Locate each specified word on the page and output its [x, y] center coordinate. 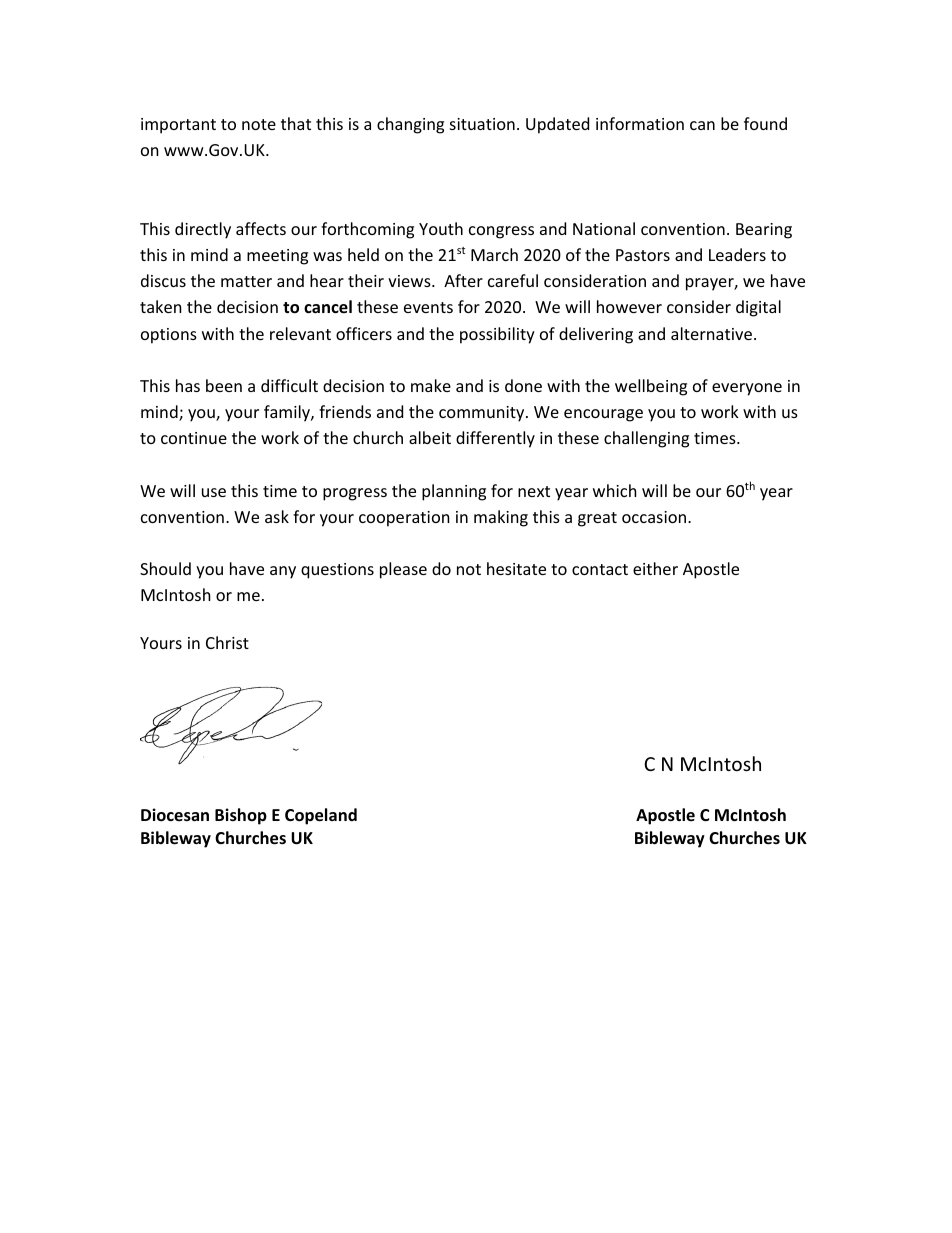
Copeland [321, 816]
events [428, 307]
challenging [646, 439]
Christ [227, 642]
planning [454, 492]
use [214, 492]
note [259, 124]
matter [246, 281]
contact [600, 569]
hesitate [516, 568]
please [403, 570]
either [655, 568]
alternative [711, 333]
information [640, 123]
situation [482, 124]
